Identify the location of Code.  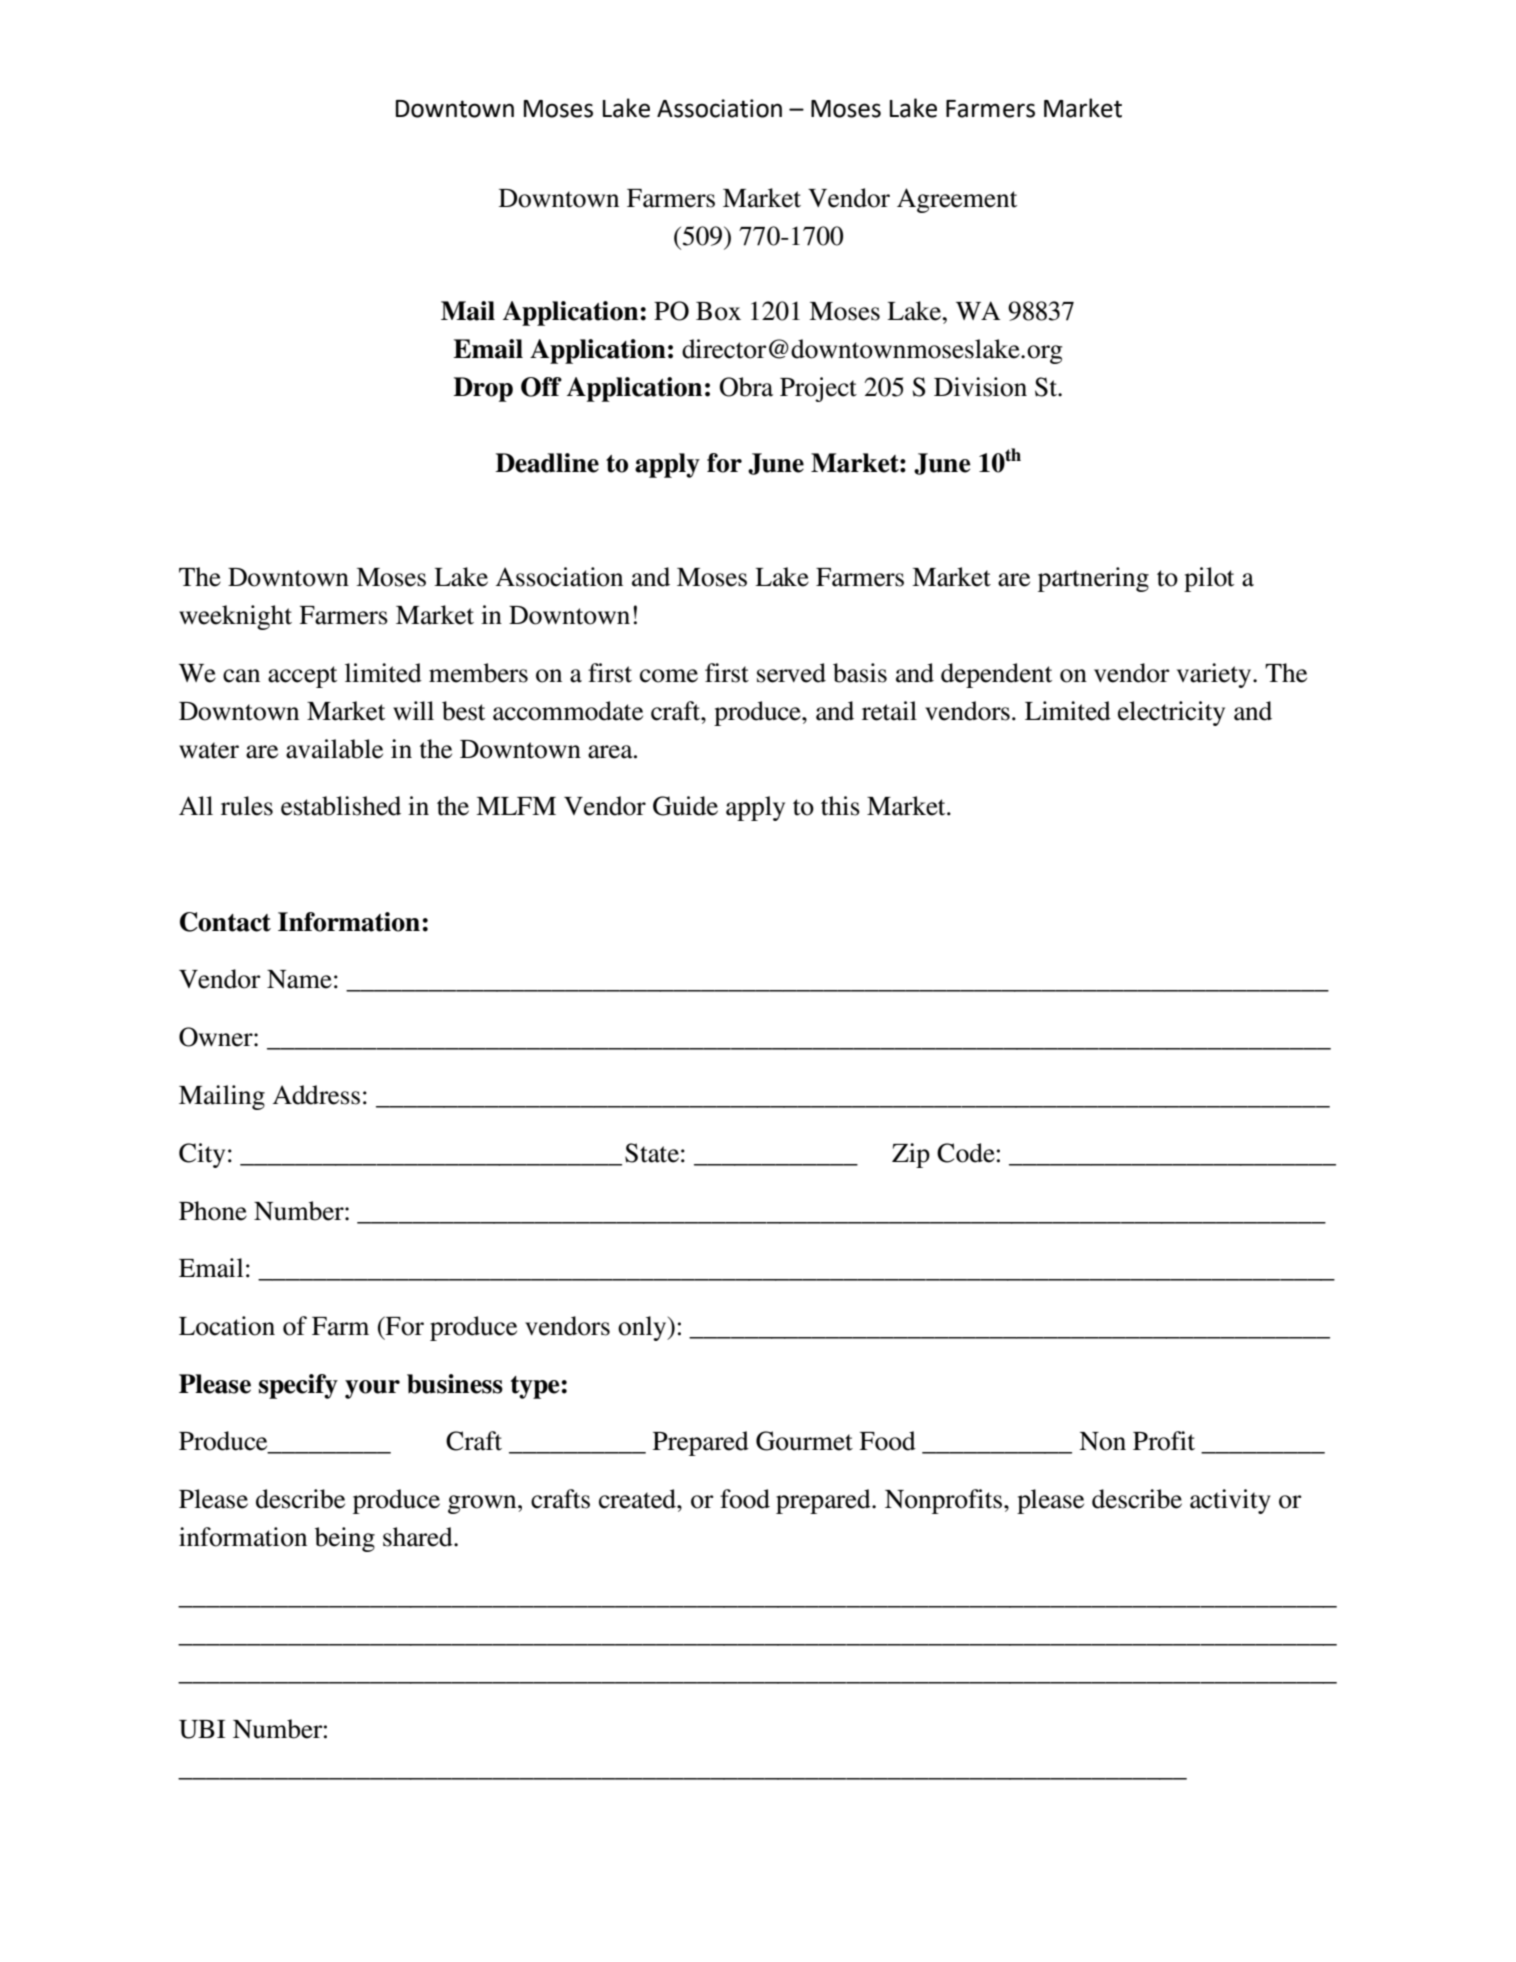
(966, 1153).
